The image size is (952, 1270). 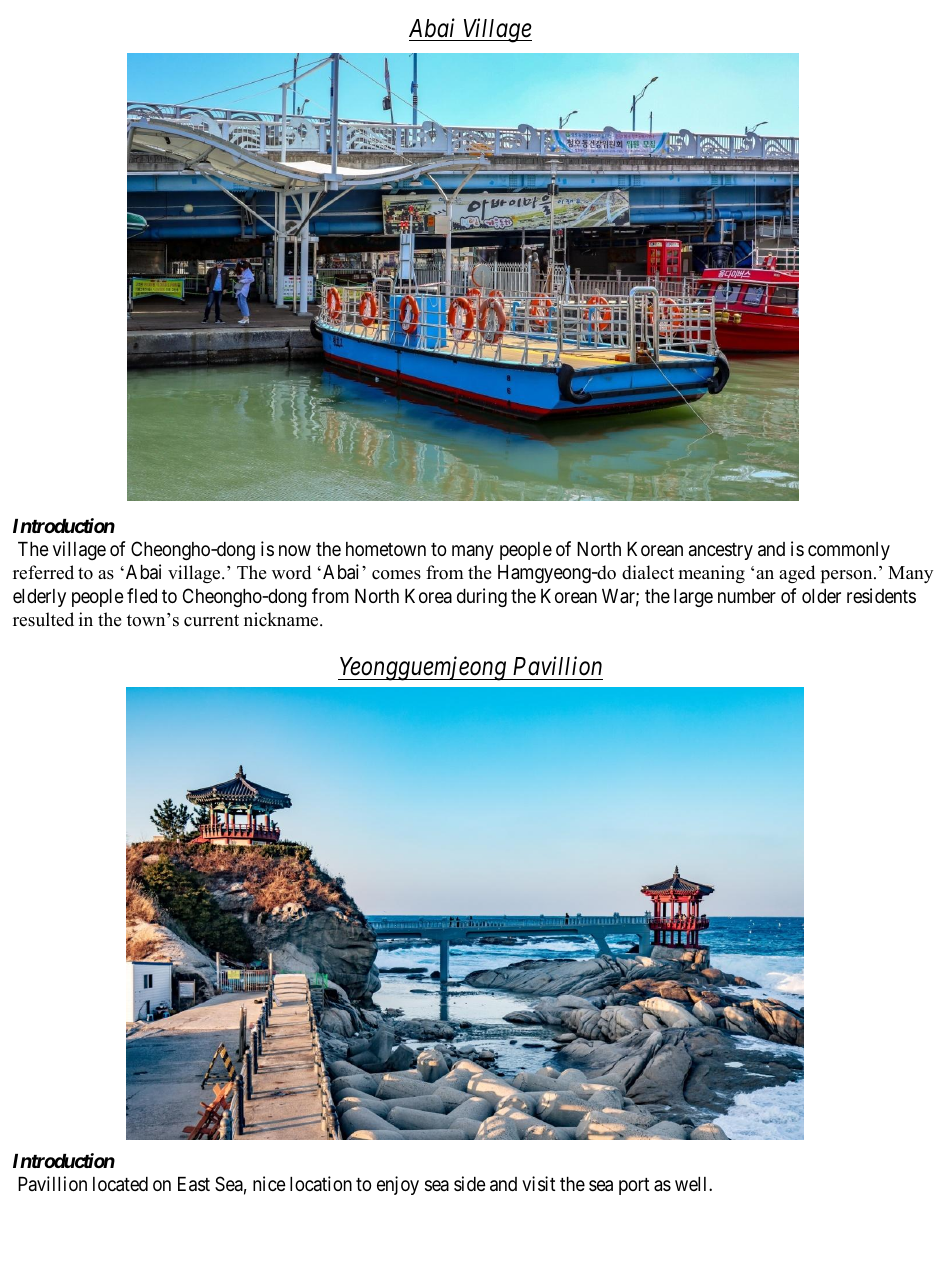 What do you see at coordinates (194, 1184) in the screenshot?
I see `East` at bounding box center [194, 1184].
